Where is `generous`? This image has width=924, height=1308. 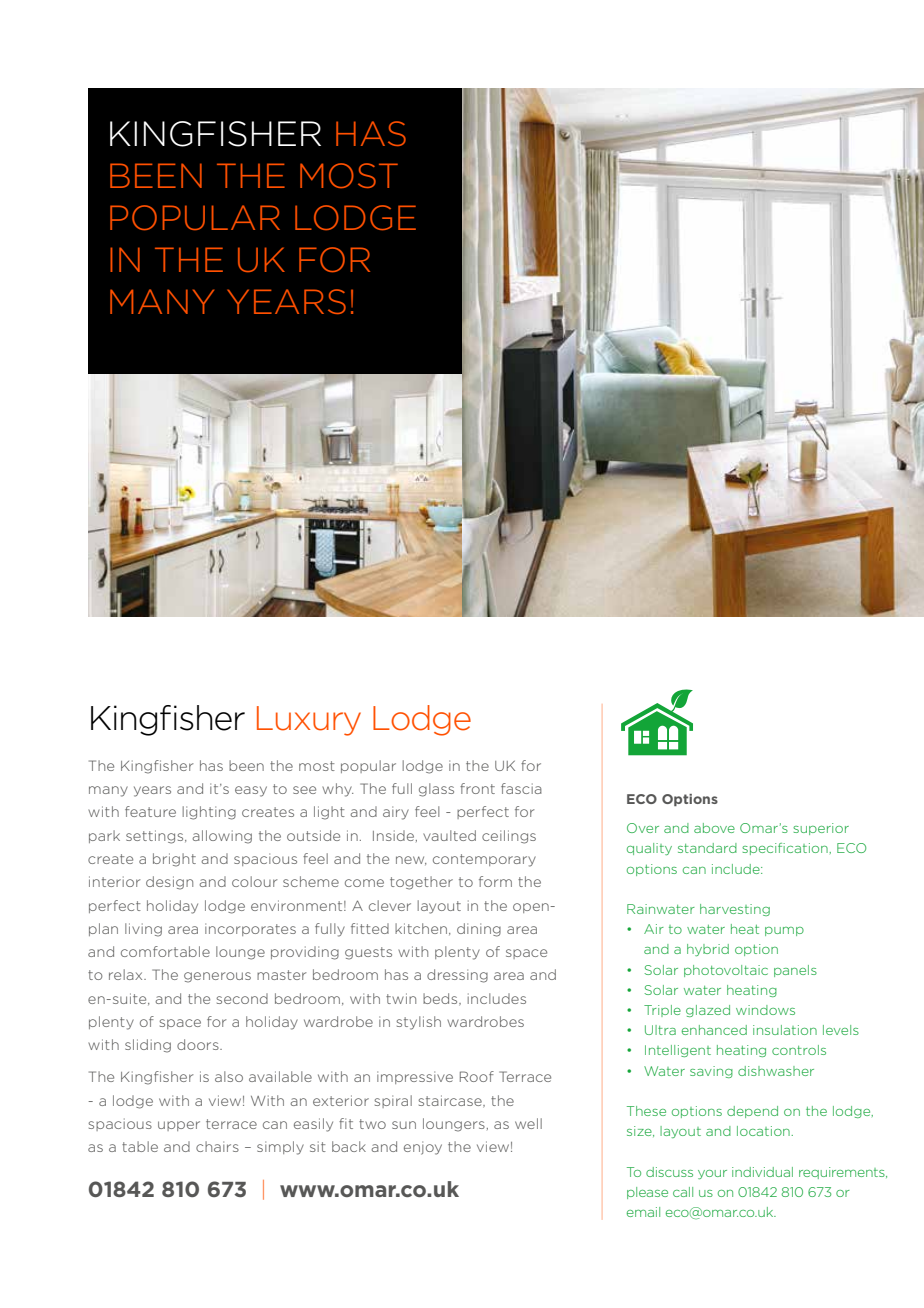
generous is located at coordinates (217, 977).
